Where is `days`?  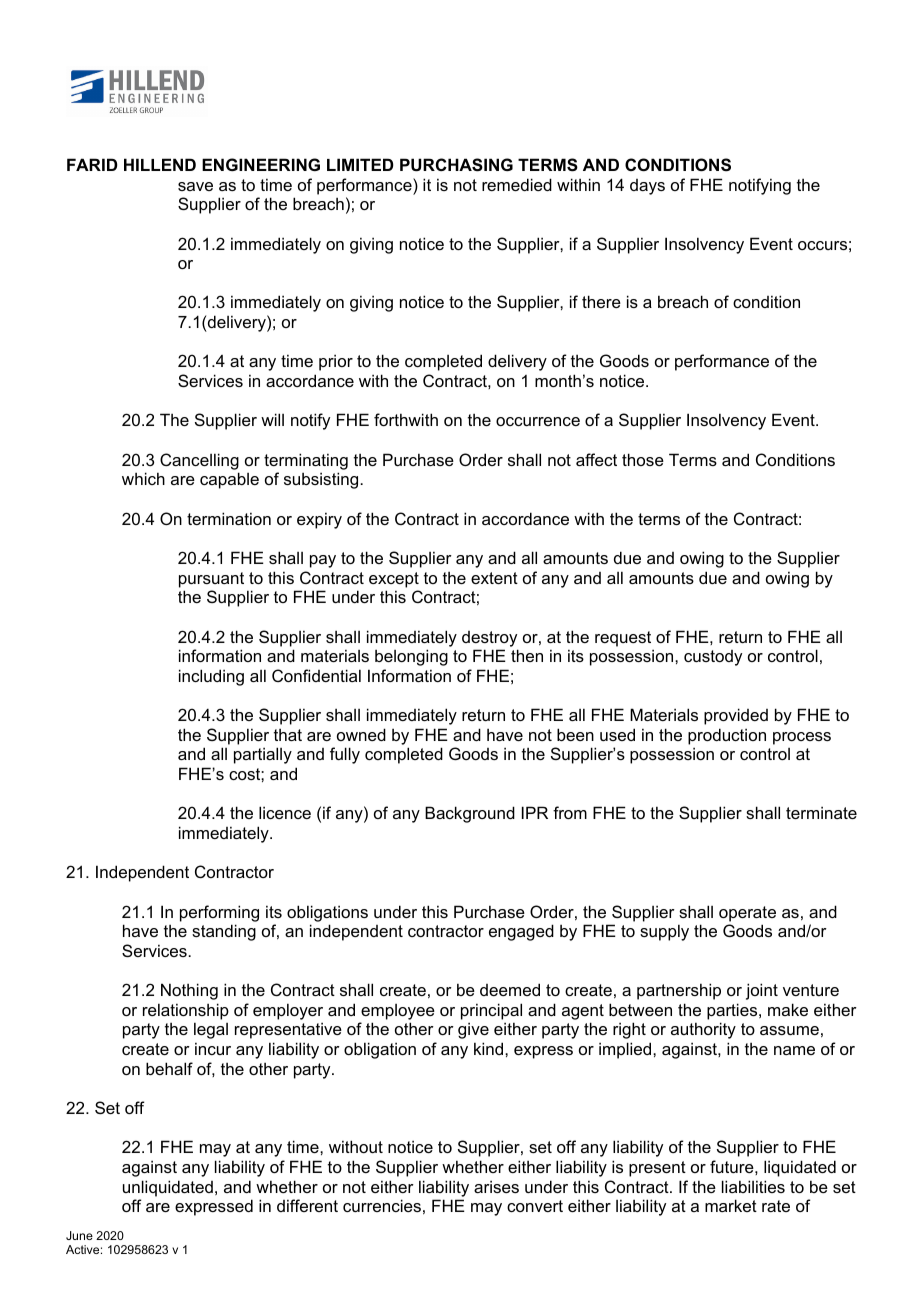
days is located at coordinates (647, 187).
